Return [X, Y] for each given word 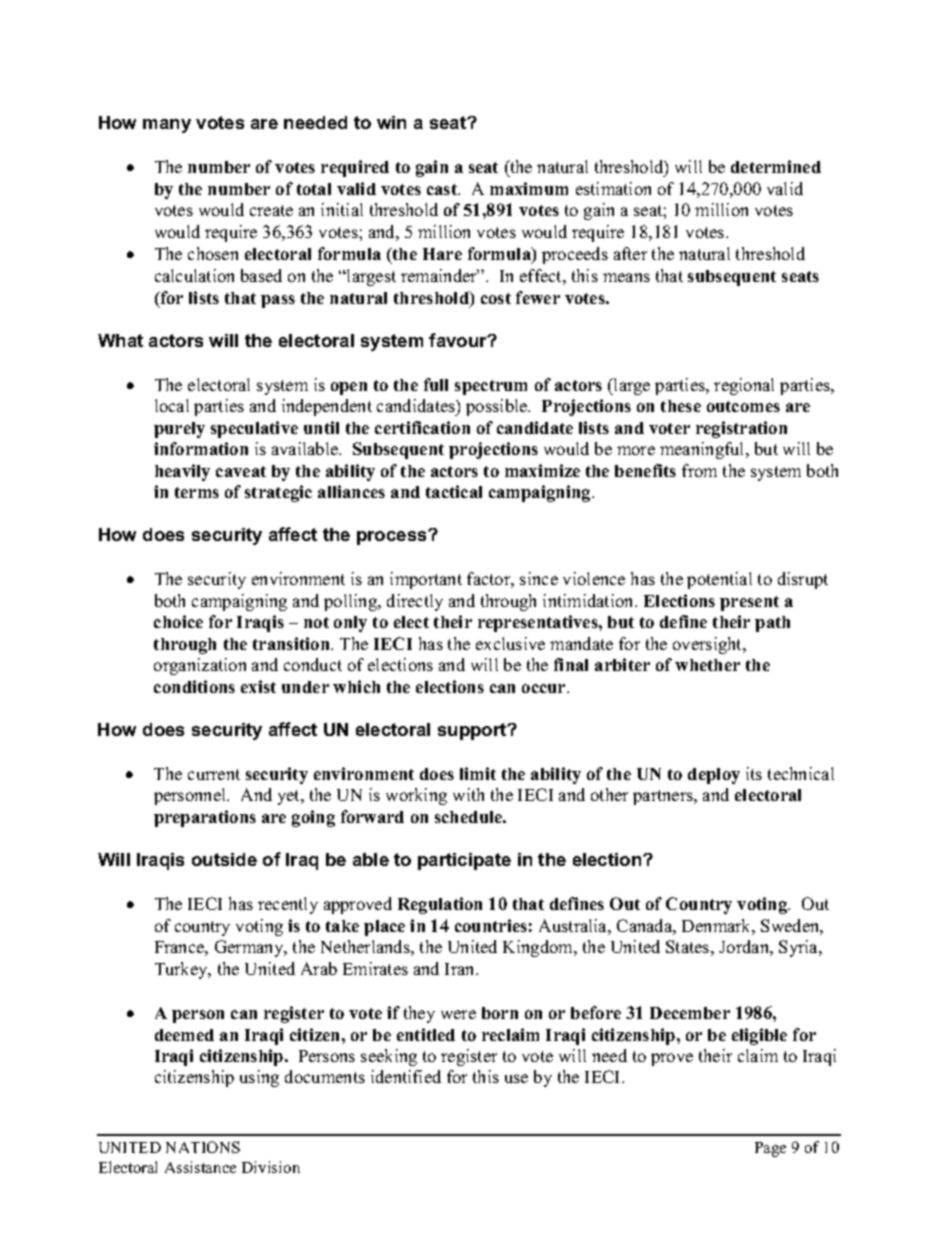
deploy [714, 776]
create [271, 210]
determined [776, 166]
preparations [205, 818]
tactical [454, 491]
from [699, 470]
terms [197, 492]
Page [770, 1149]
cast [443, 189]
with [468, 794]
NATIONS [203, 1147]
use [516, 1078]
